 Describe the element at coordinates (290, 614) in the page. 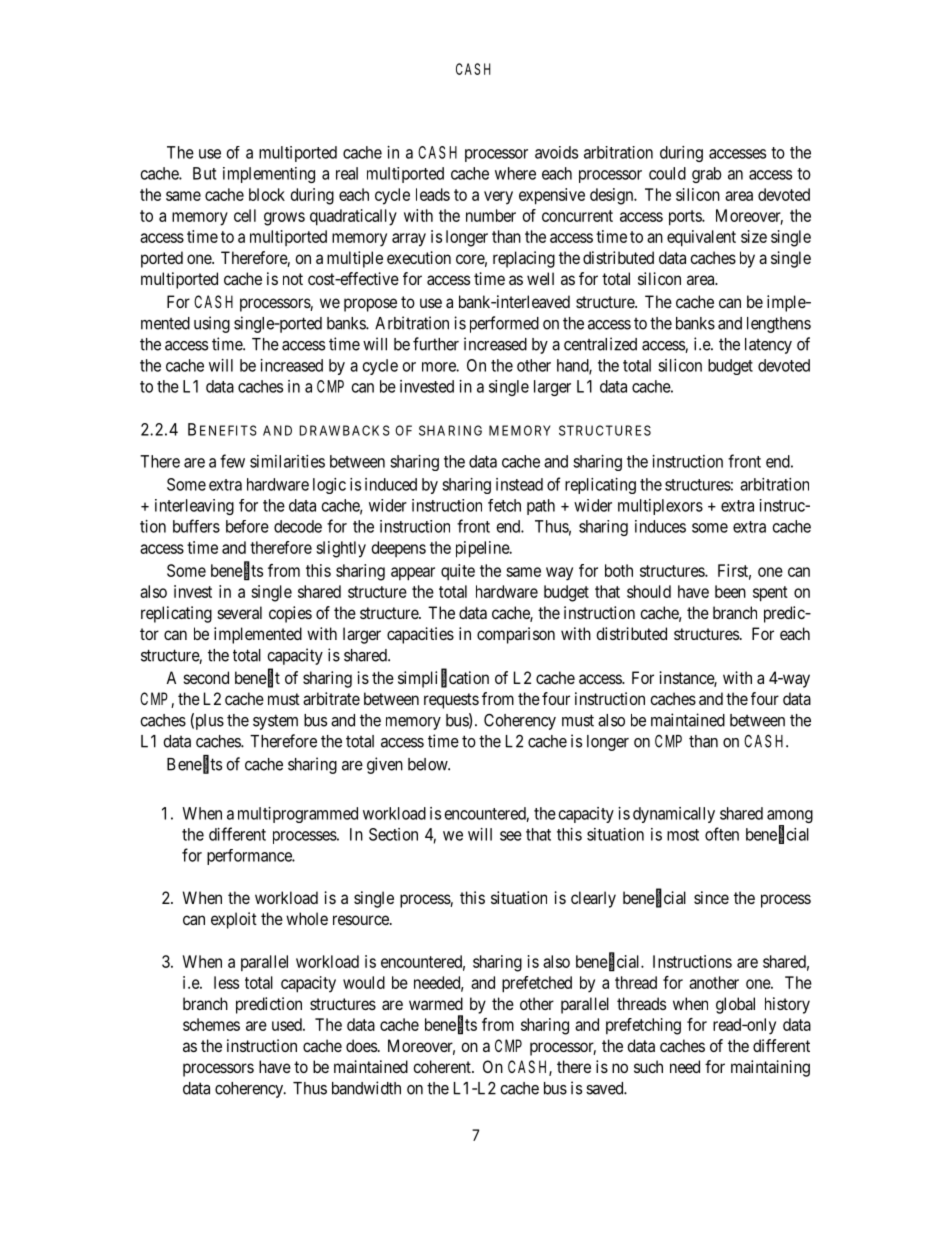

I see `copies` at that location.
